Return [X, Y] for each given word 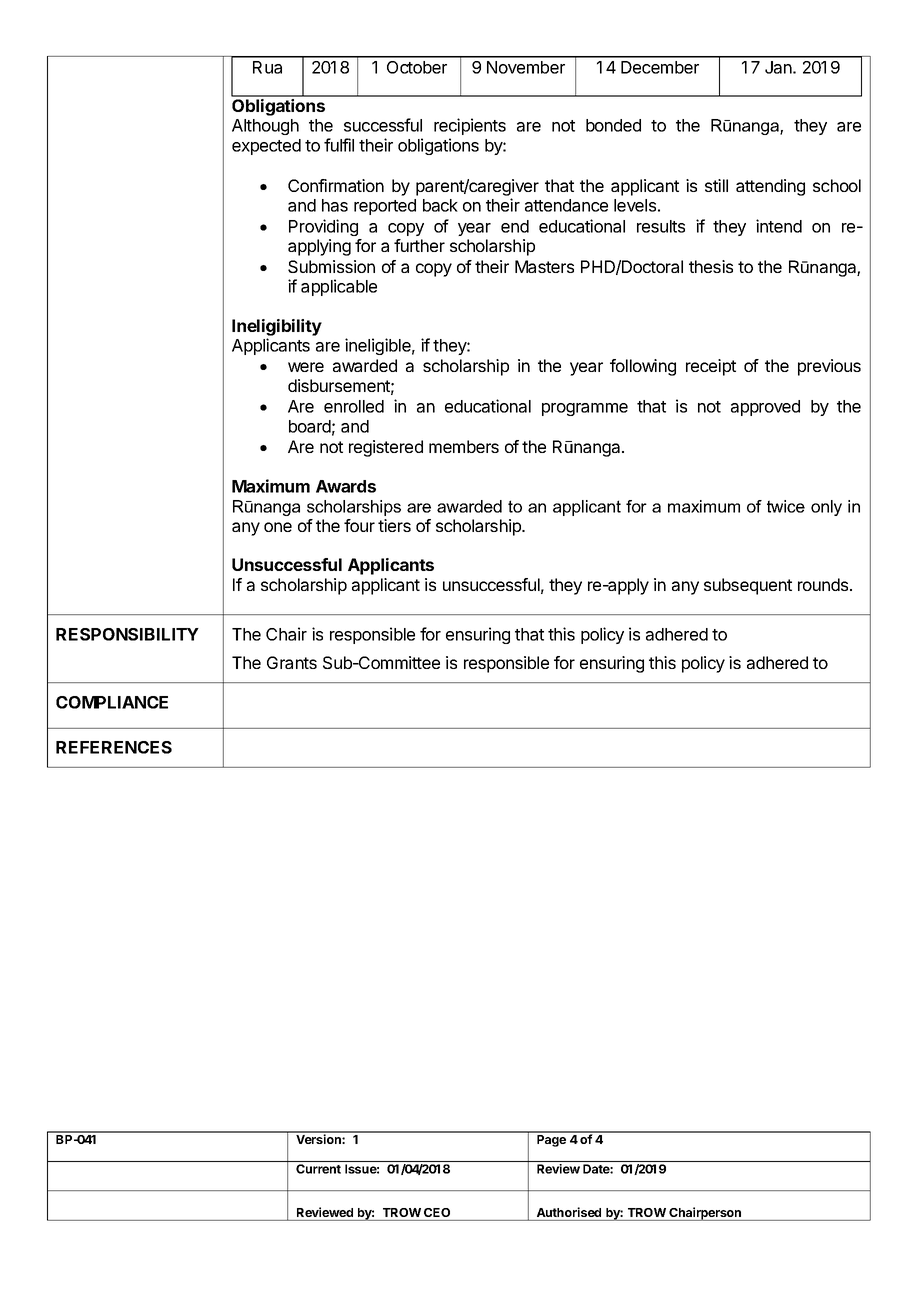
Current [318, 1169]
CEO [437, 1212]
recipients [470, 126]
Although [265, 127]
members [464, 446]
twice [786, 506]
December [660, 67]
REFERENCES [114, 747]
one [278, 527]
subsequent [748, 586]
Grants [292, 662]
